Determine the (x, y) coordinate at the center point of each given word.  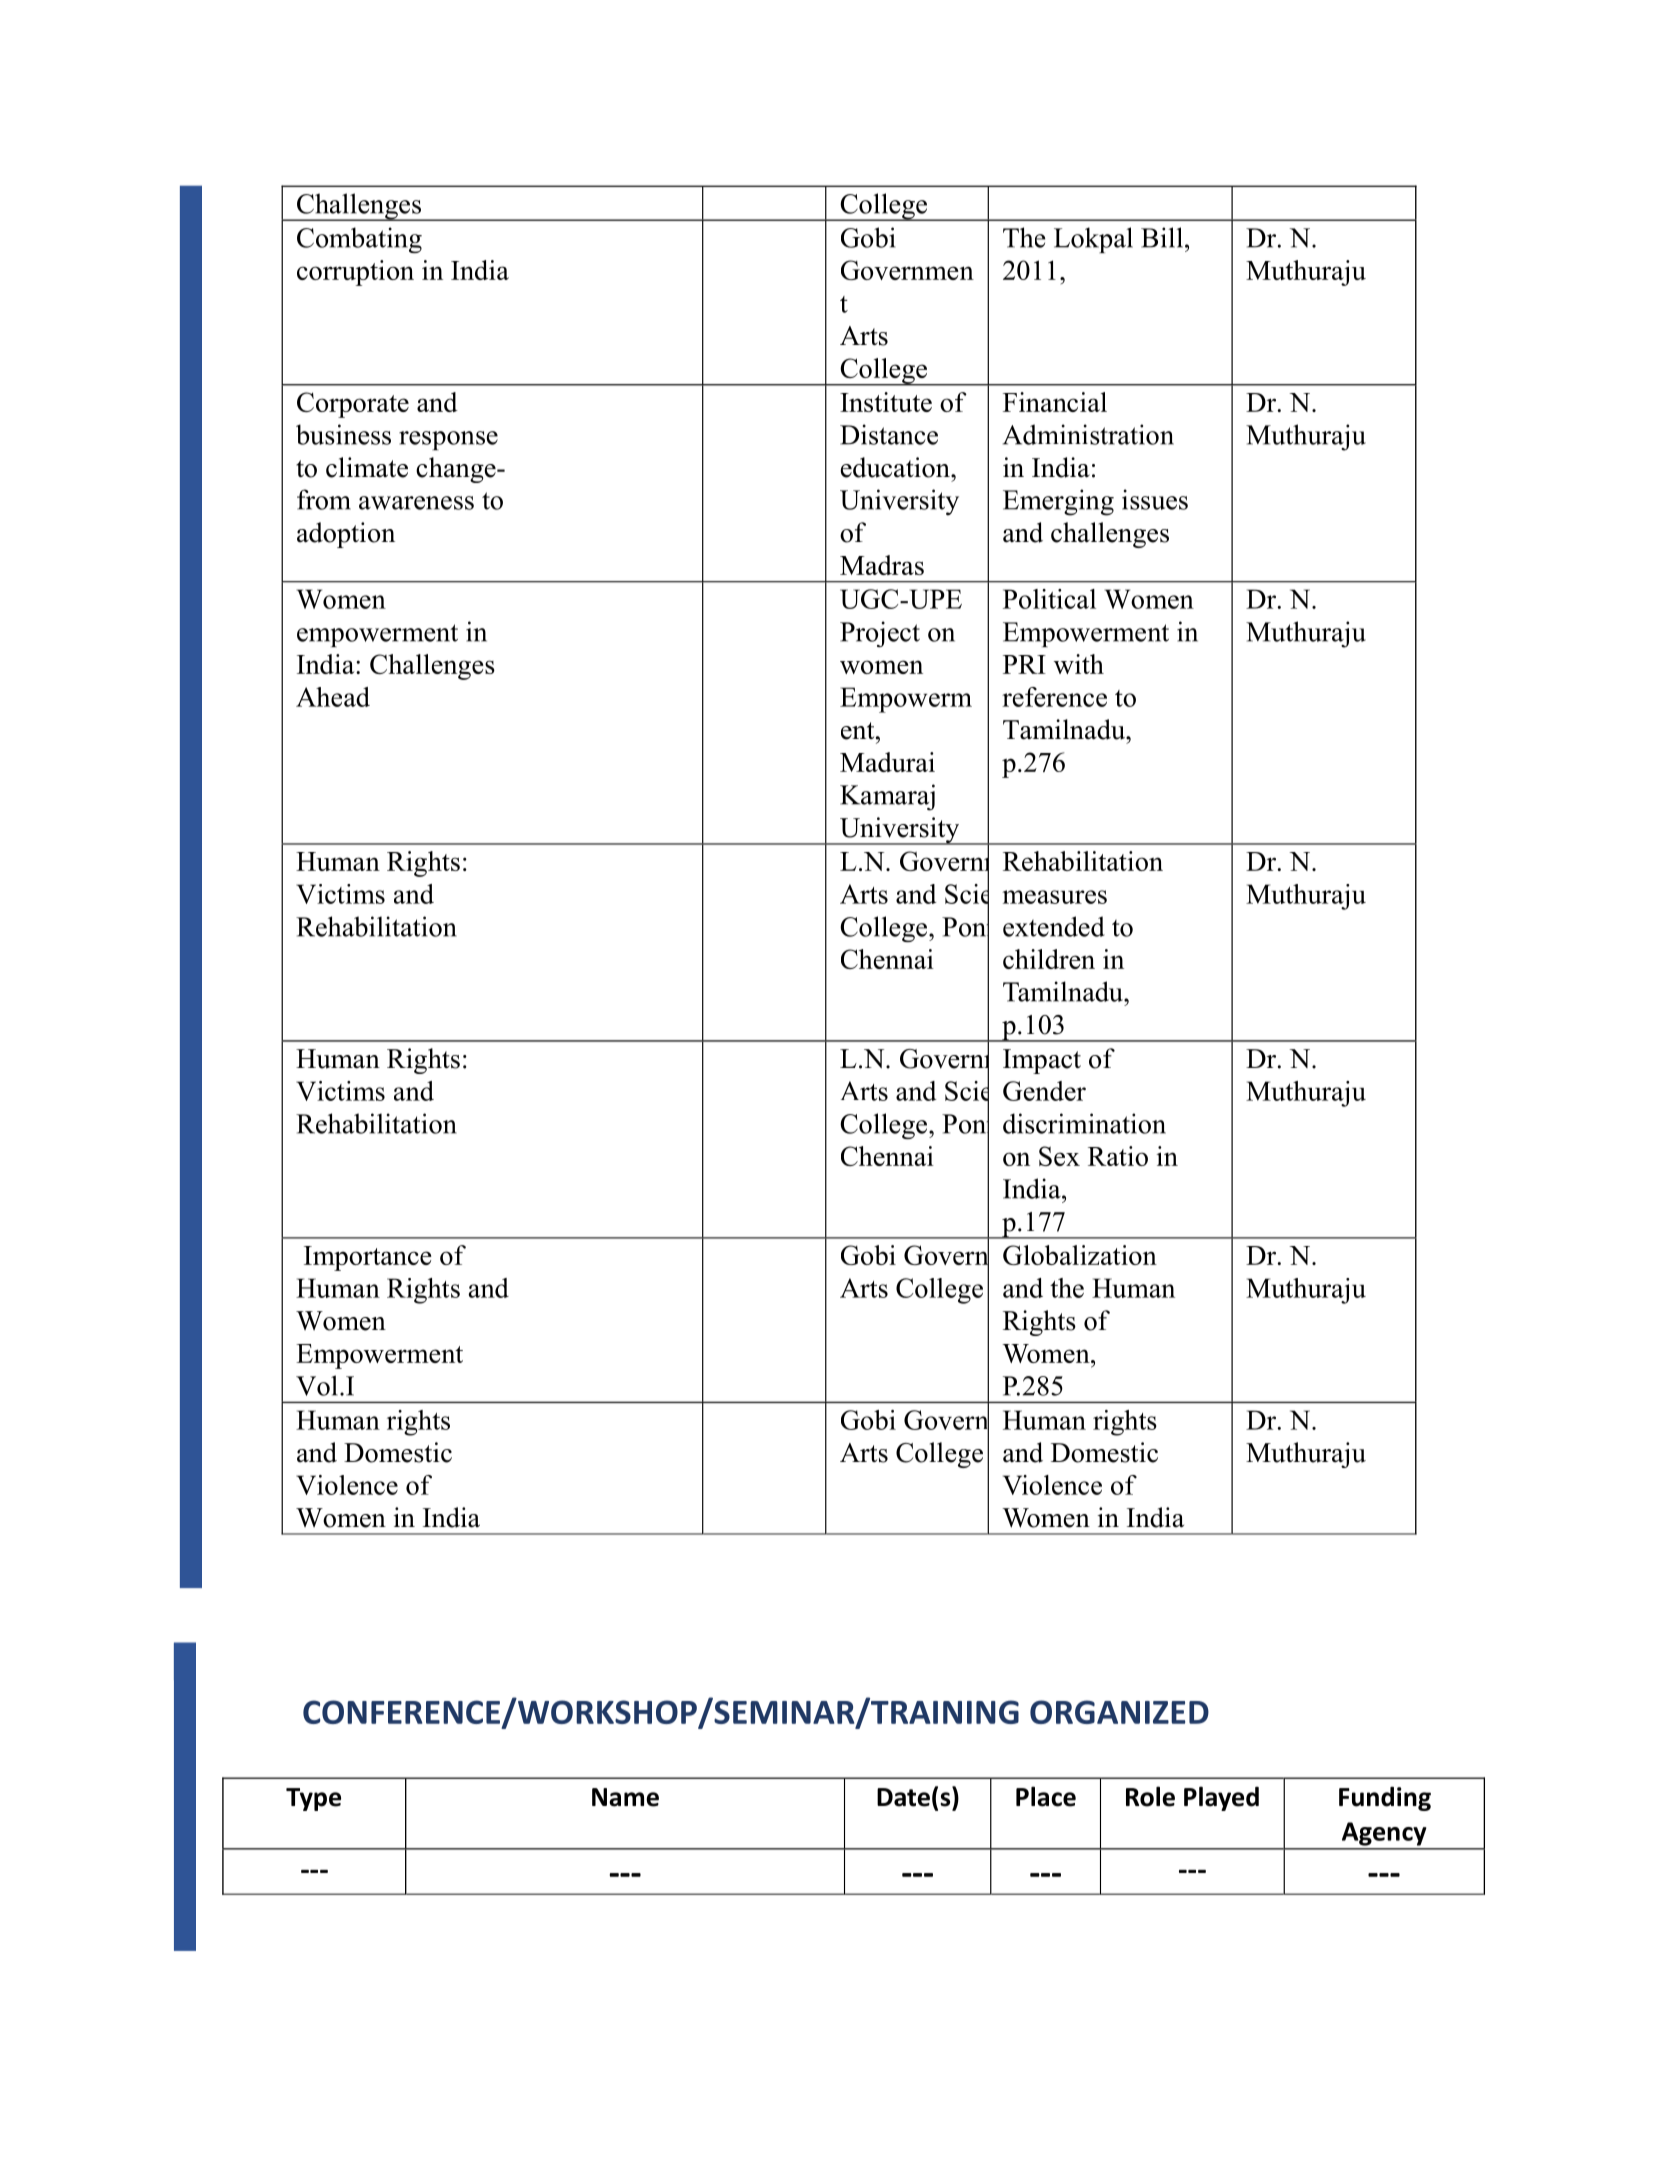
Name (625, 1797)
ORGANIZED (1119, 1712)
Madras (882, 565)
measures (1054, 897)
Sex (1059, 1156)
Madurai (887, 762)
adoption (346, 535)
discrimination (1084, 1123)
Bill (1162, 237)
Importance (368, 1258)
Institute (886, 402)
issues (1155, 499)
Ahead (333, 697)
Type (313, 1799)
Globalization (1080, 1255)
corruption (355, 273)
